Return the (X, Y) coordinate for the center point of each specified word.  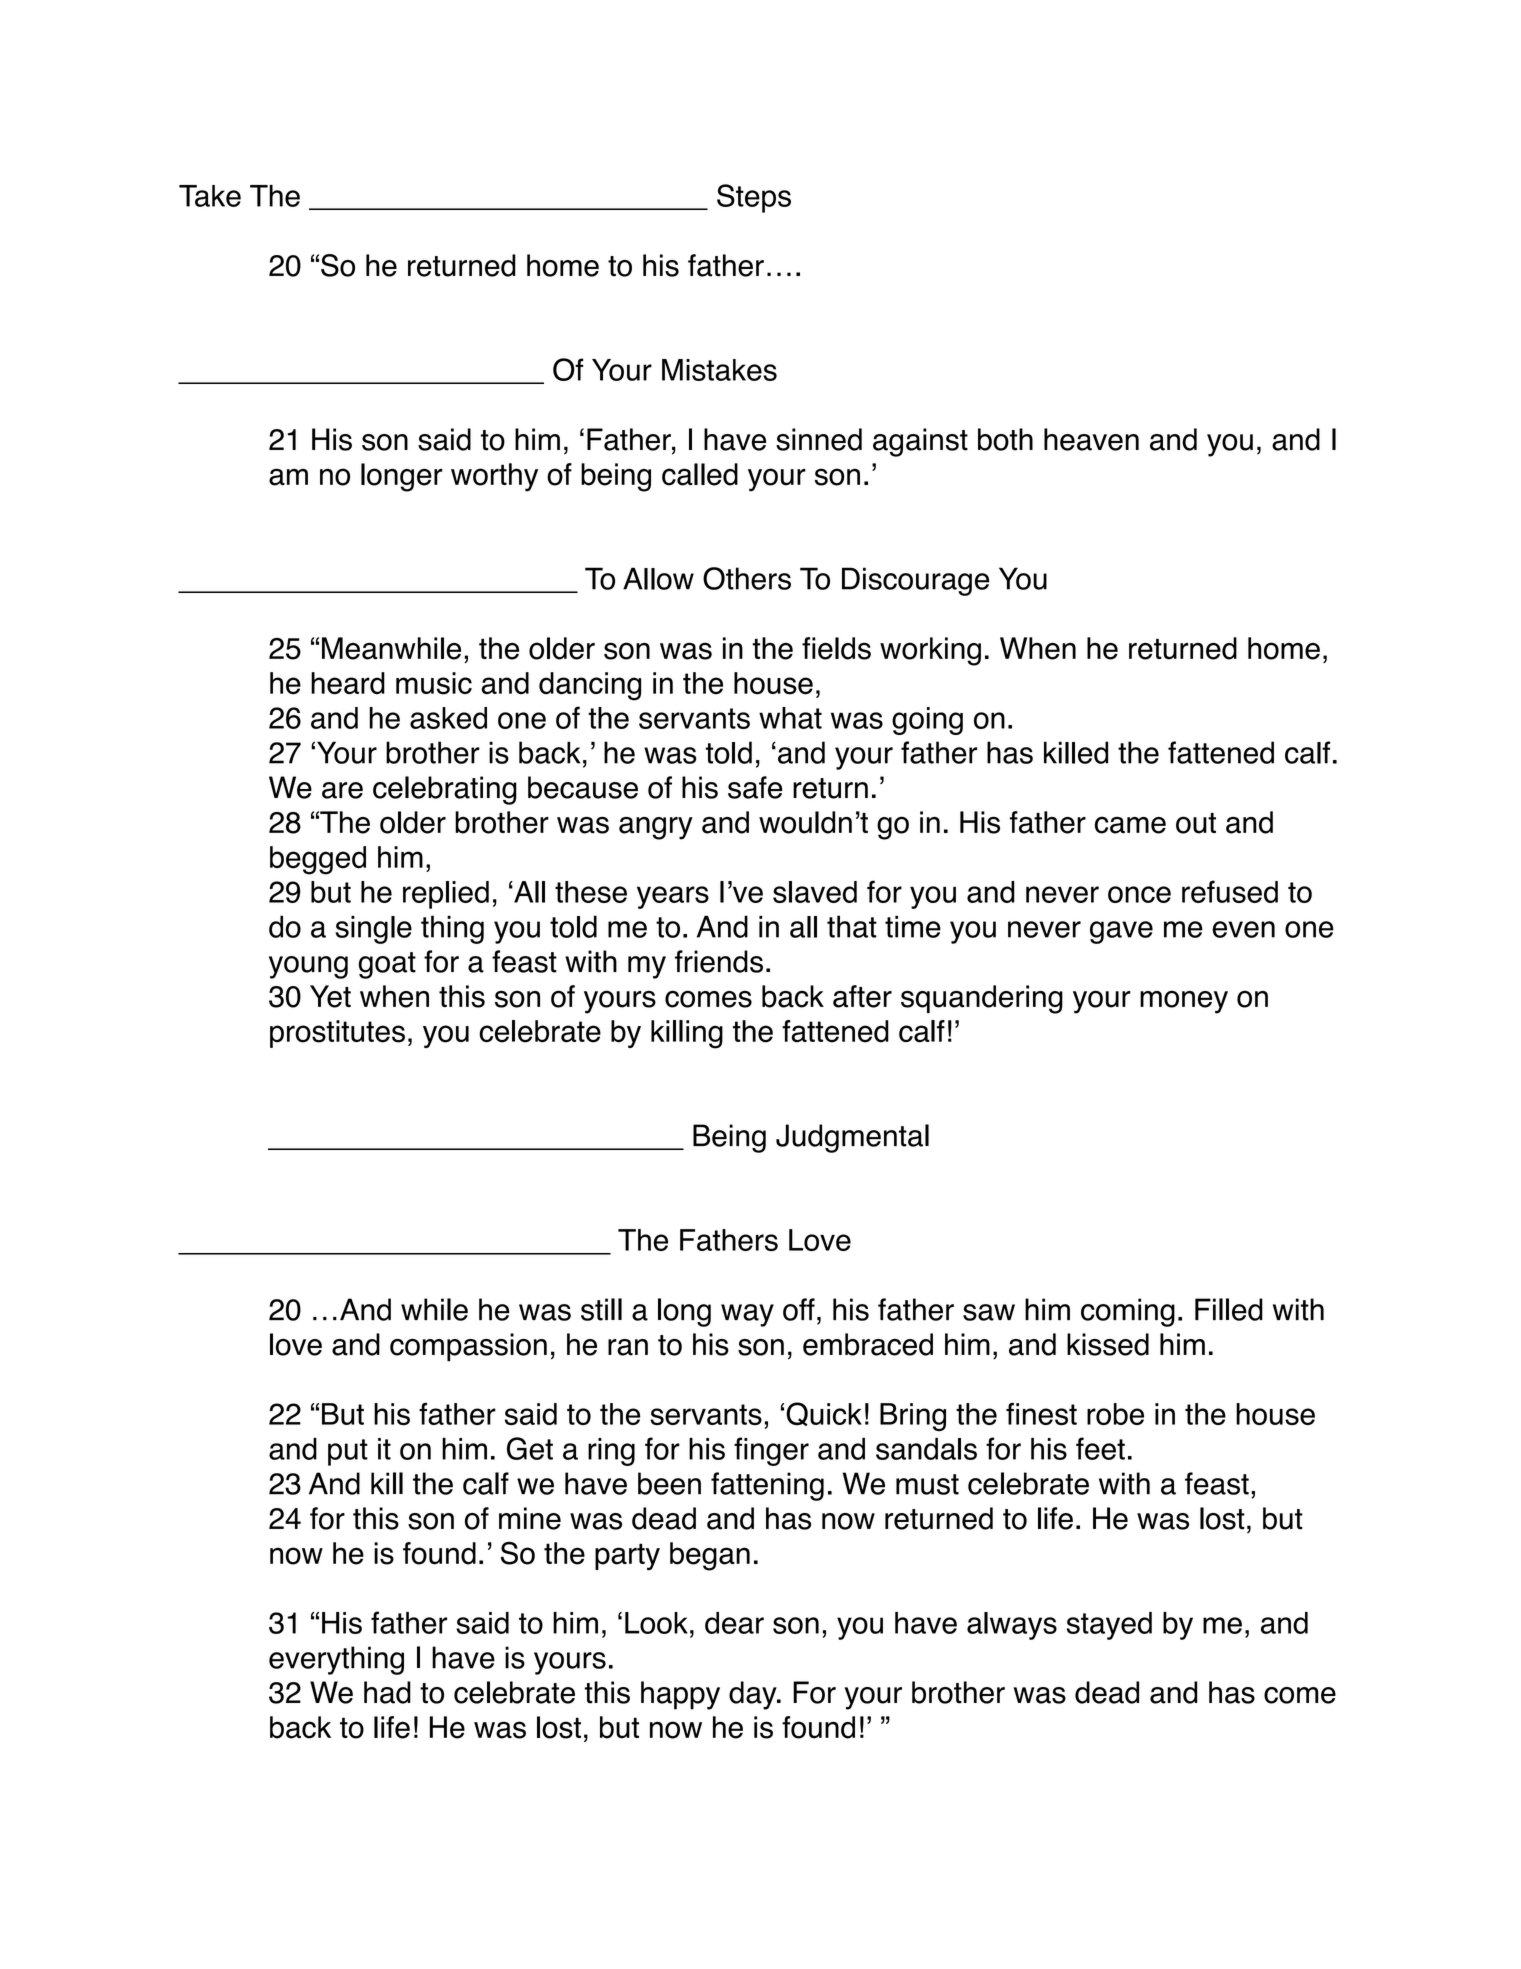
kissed (1108, 1344)
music (434, 683)
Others (747, 578)
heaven (1091, 439)
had (387, 1692)
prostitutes (337, 1034)
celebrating (445, 790)
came (1130, 825)
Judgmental (852, 1138)
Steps (754, 198)
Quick (824, 1414)
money (1184, 1002)
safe (755, 787)
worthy (494, 477)
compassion (468, 1347)
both (1005, 439)
